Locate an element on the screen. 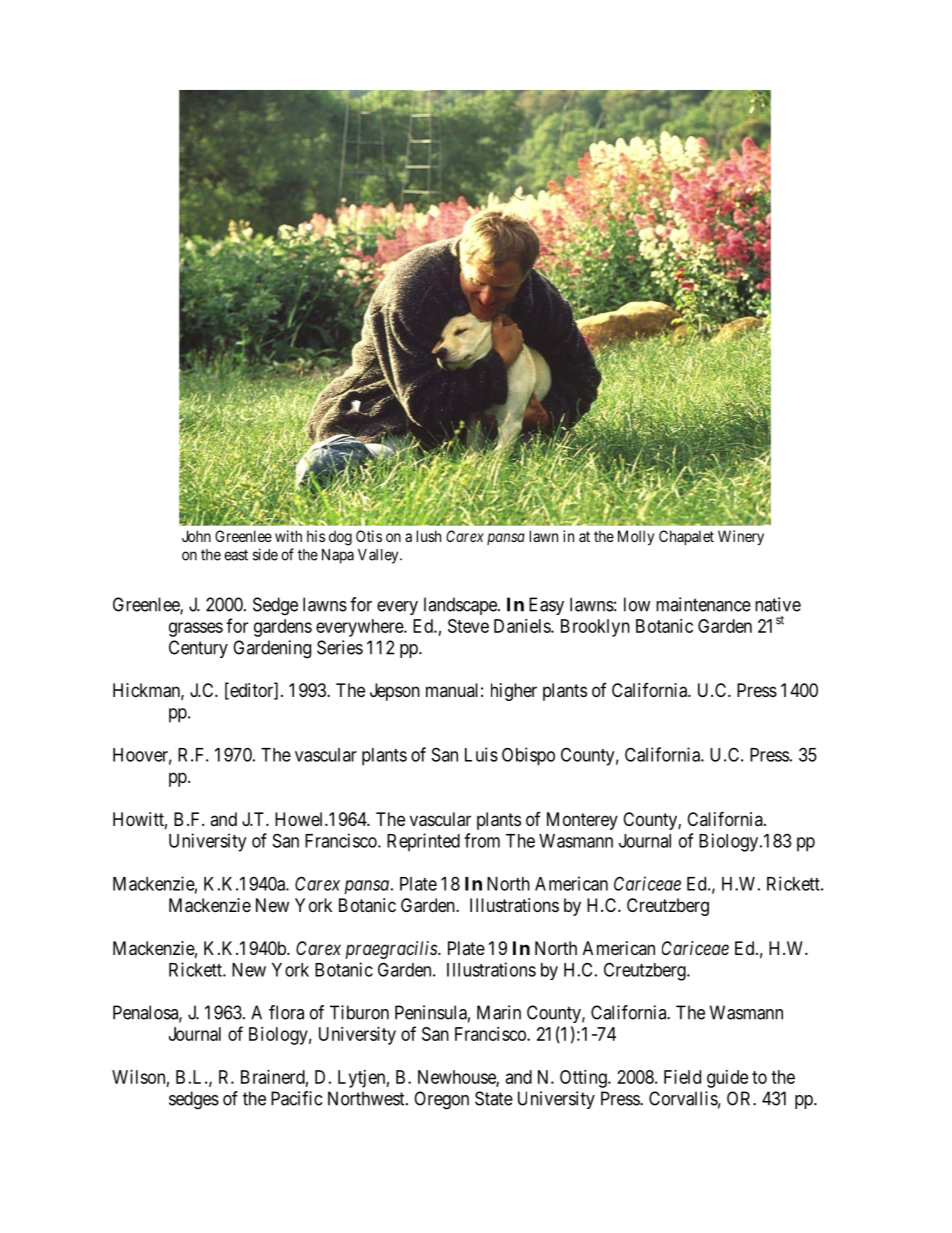  Pacific is located at coordinates (296, 1098).
